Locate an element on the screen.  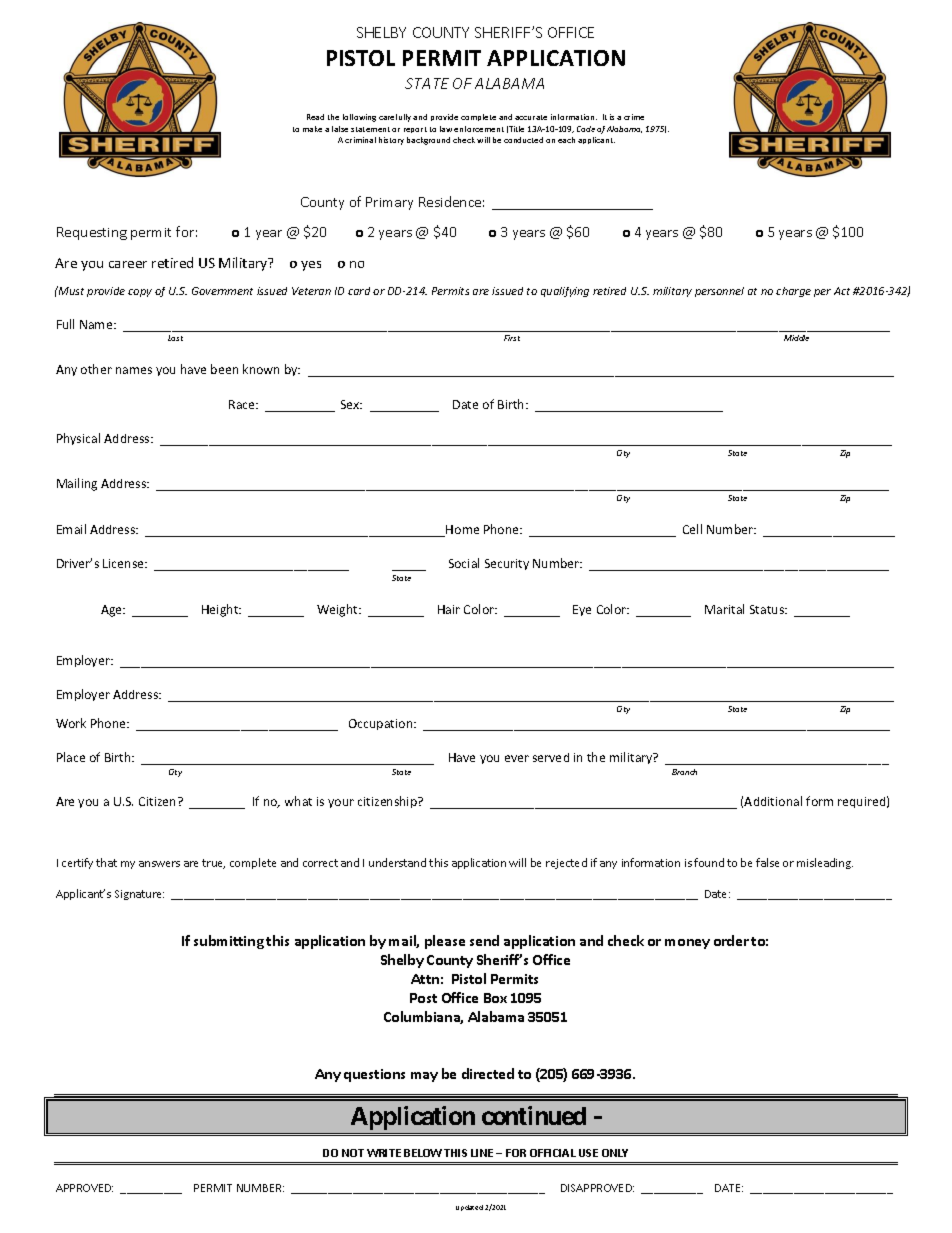
Hair is located at coordinates (449, 609).
